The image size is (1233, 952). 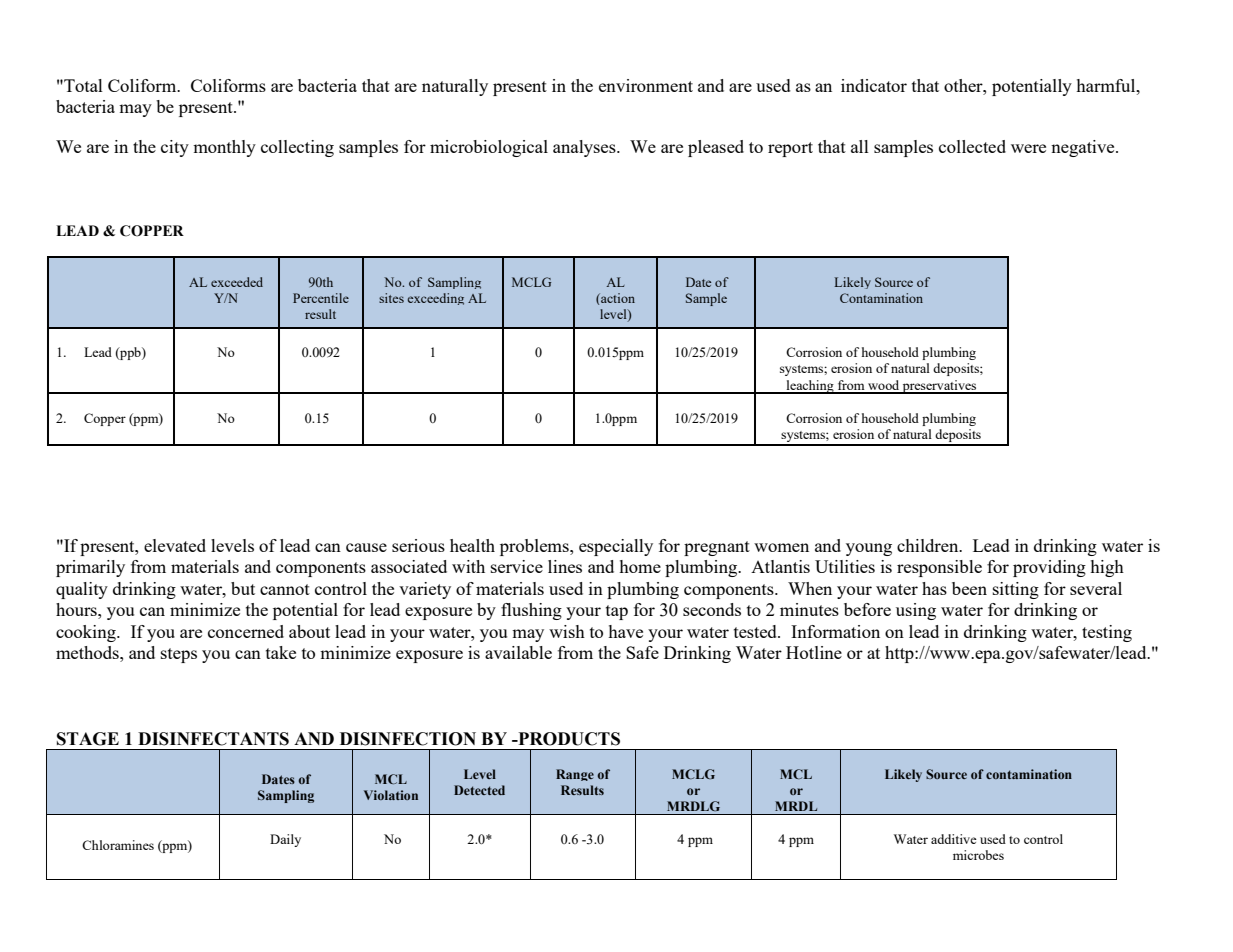 I want to click on but, so click(x=243, y=588).
